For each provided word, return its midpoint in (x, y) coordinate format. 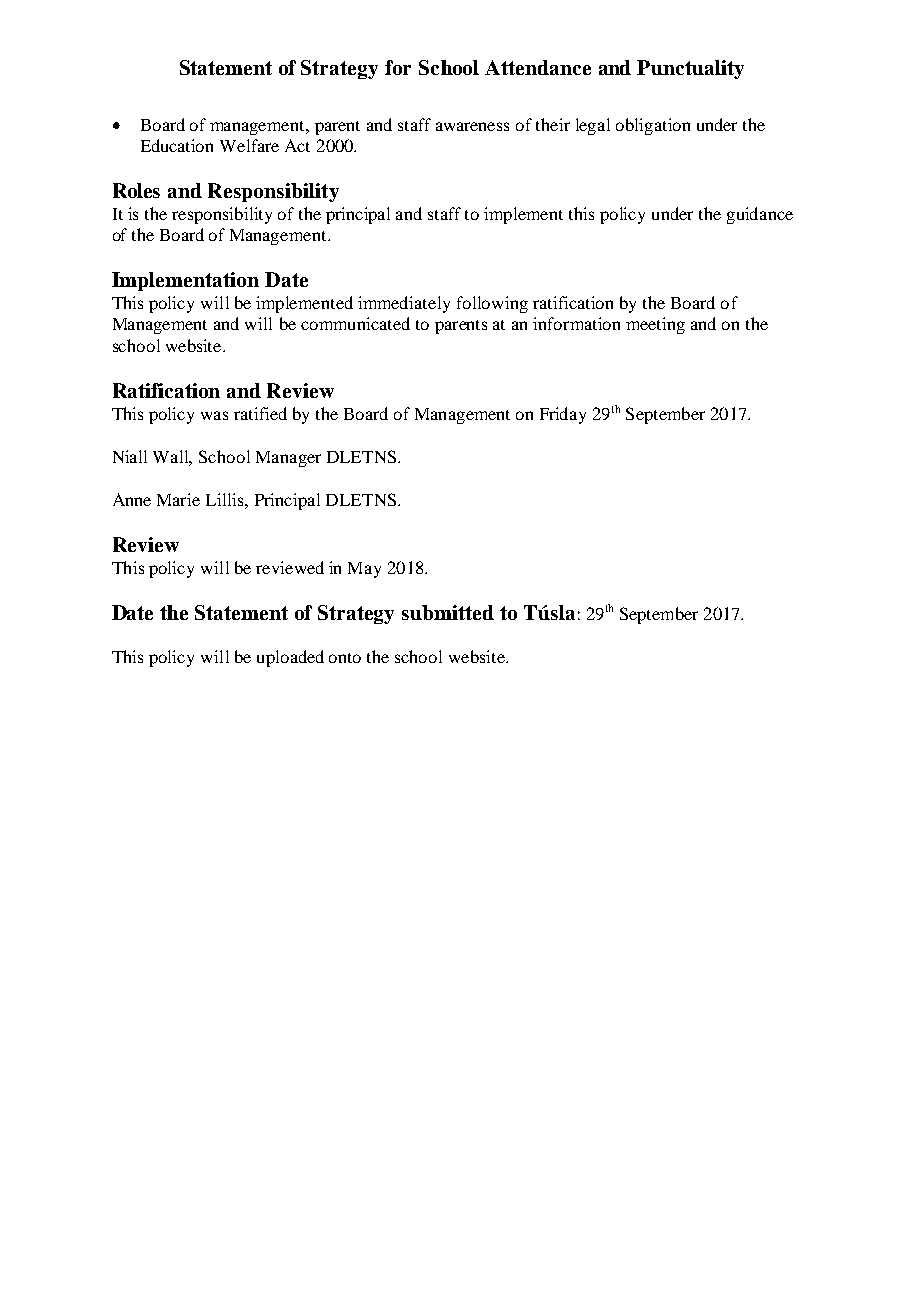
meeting (655, 325)
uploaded (290, 658)
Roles (136, 190)
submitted (448, 612)
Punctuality (690, 69)
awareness (472, 126)
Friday (563, 415)
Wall (172, 457)
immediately (404, 304)
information (576, 323)
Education (177, 145)
